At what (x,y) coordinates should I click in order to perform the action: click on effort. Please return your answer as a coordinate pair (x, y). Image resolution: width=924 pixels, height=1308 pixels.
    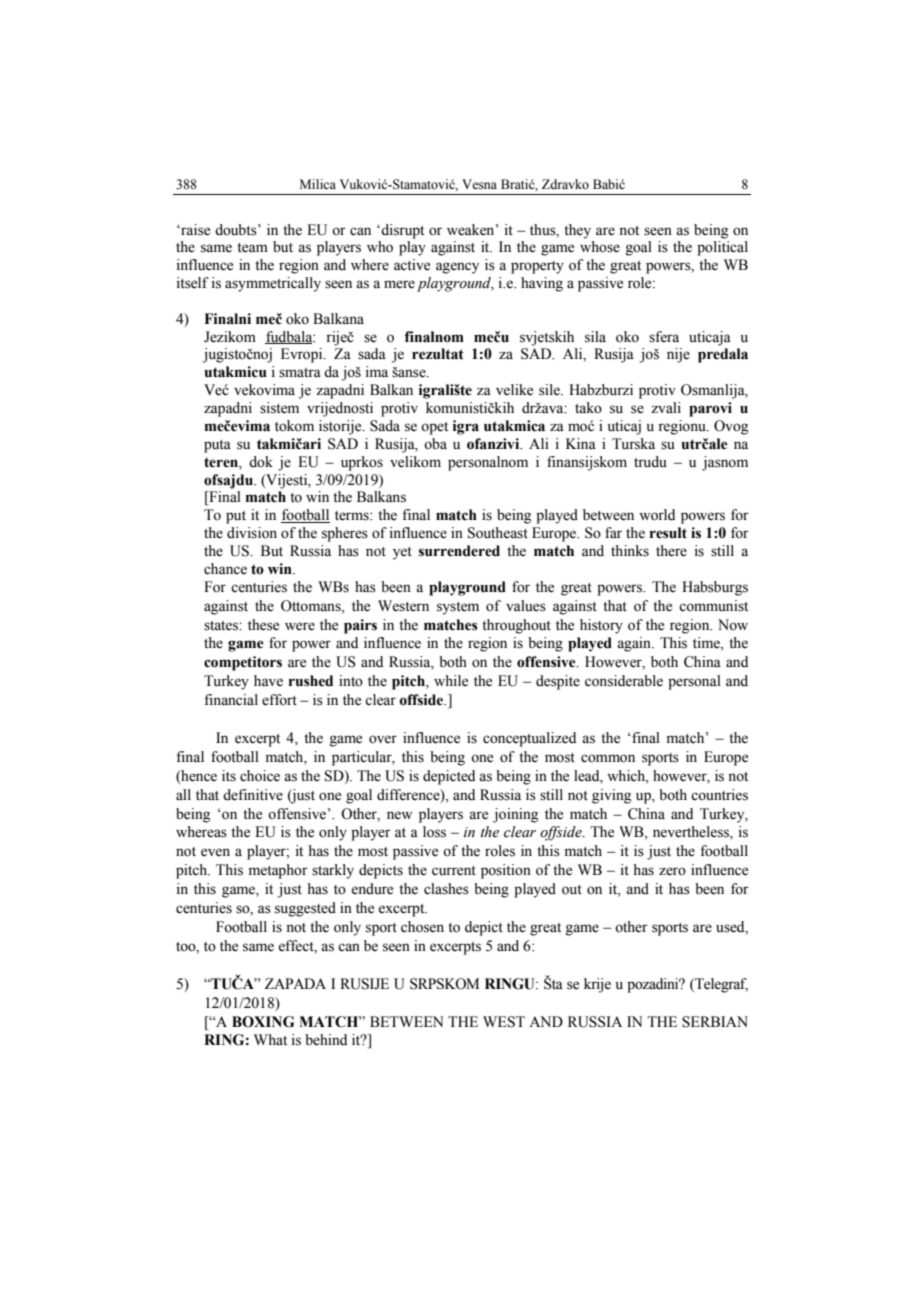
    Looking at the image, I should click on (279, 700).
